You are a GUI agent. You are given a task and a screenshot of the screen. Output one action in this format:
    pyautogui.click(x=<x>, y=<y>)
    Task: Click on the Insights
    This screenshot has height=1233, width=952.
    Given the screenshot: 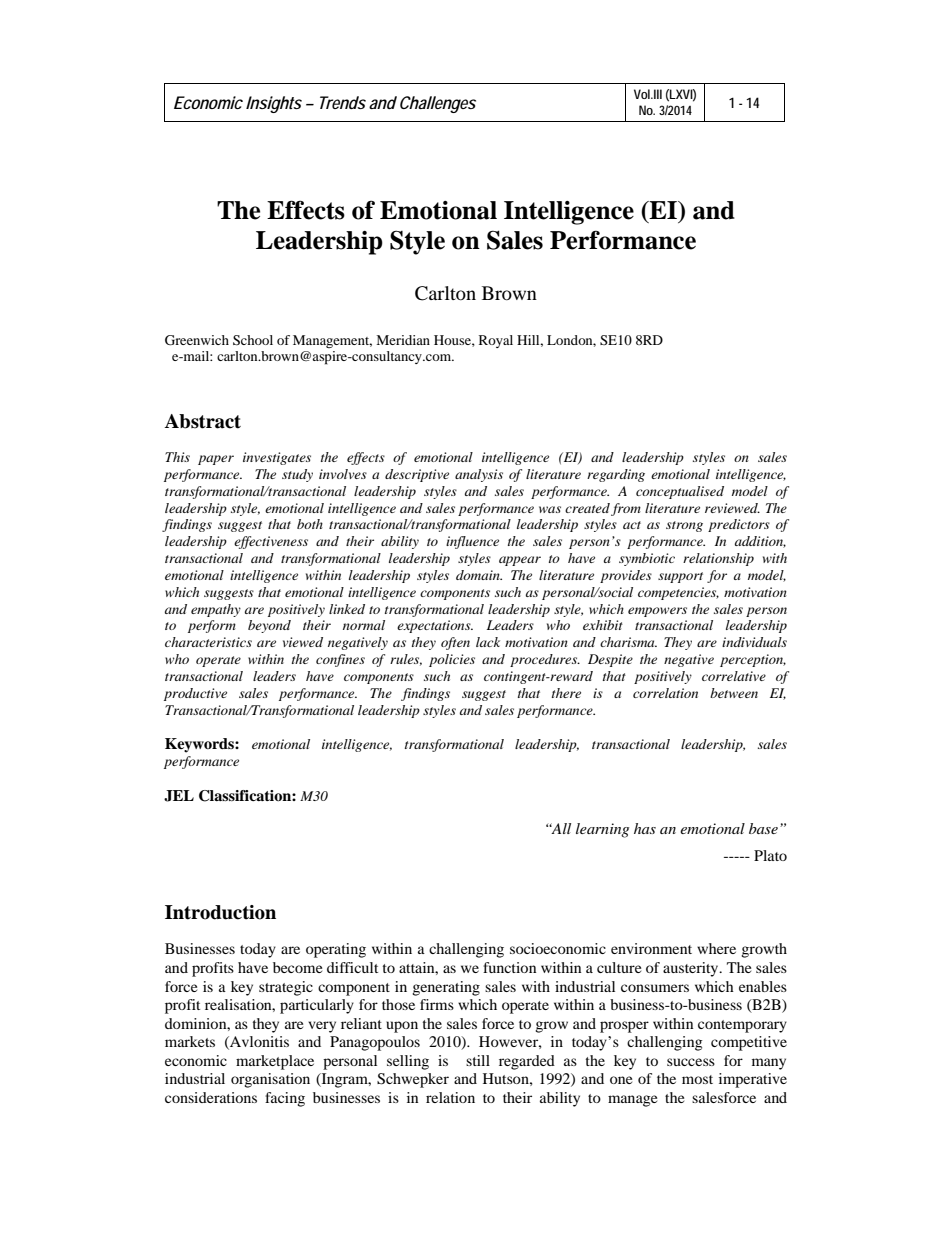 What is the action you would take?
    pyautogui.click(x=274, y=104)
